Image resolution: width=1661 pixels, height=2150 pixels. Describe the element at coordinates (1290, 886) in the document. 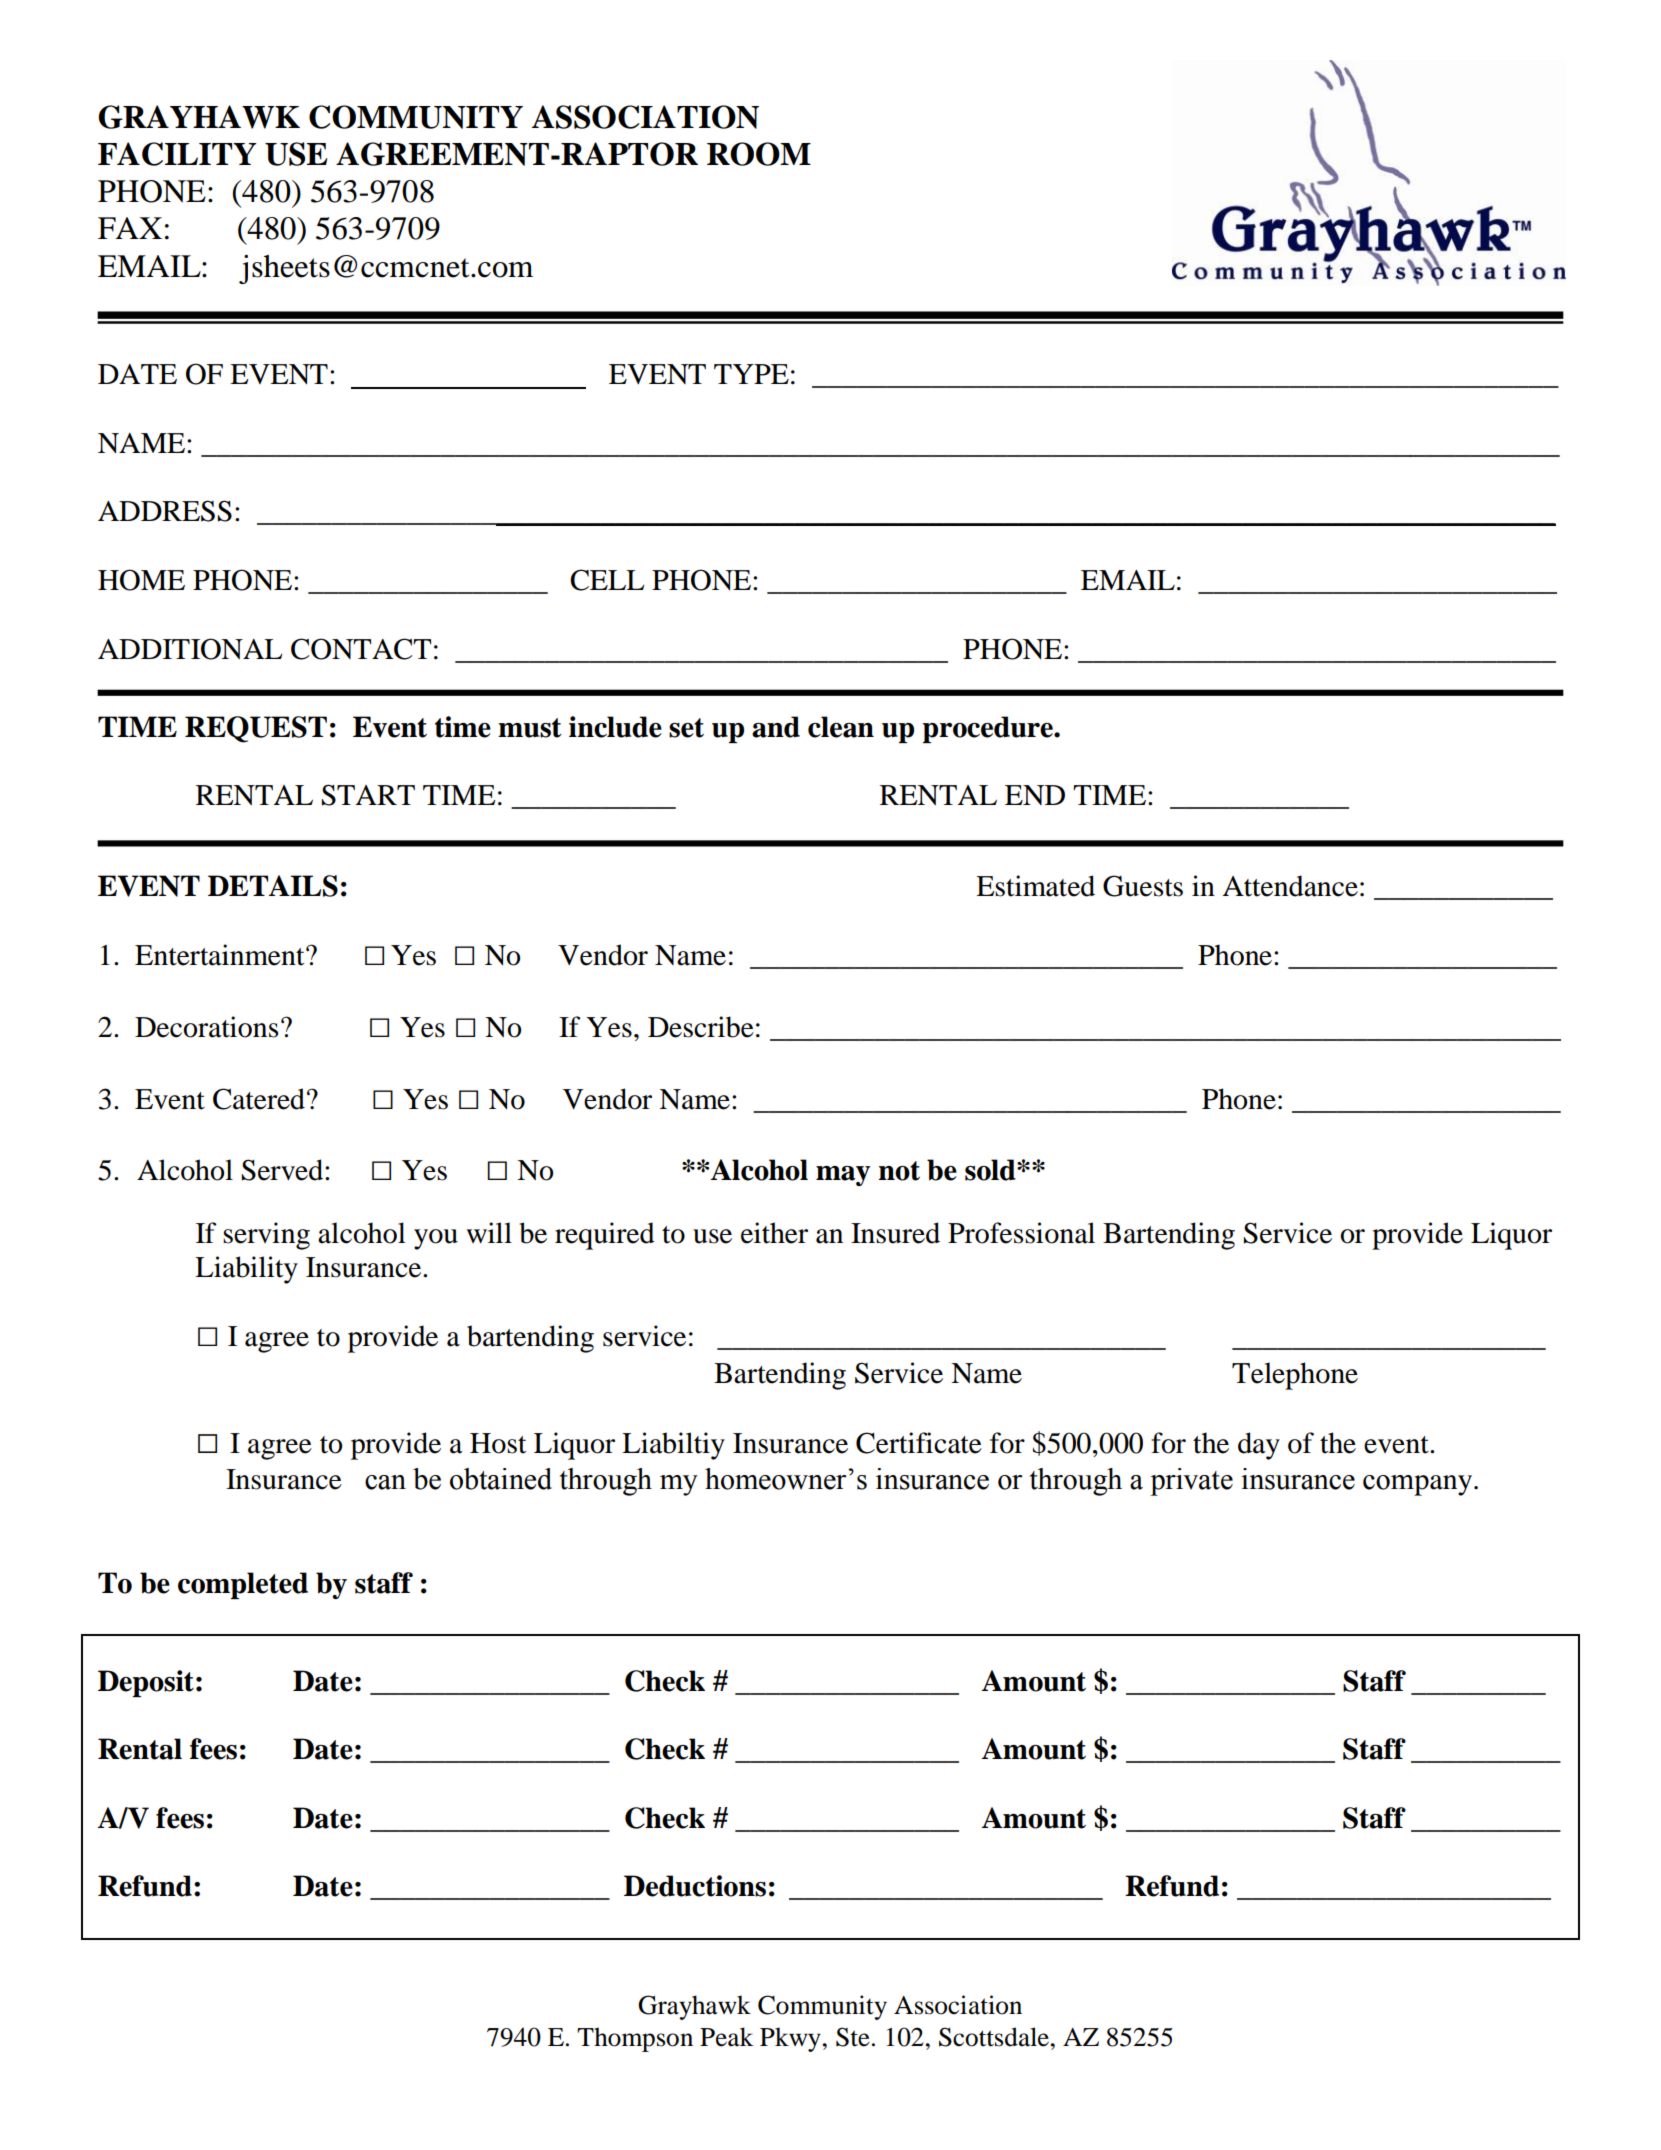

I see `Attendance` at that location.
